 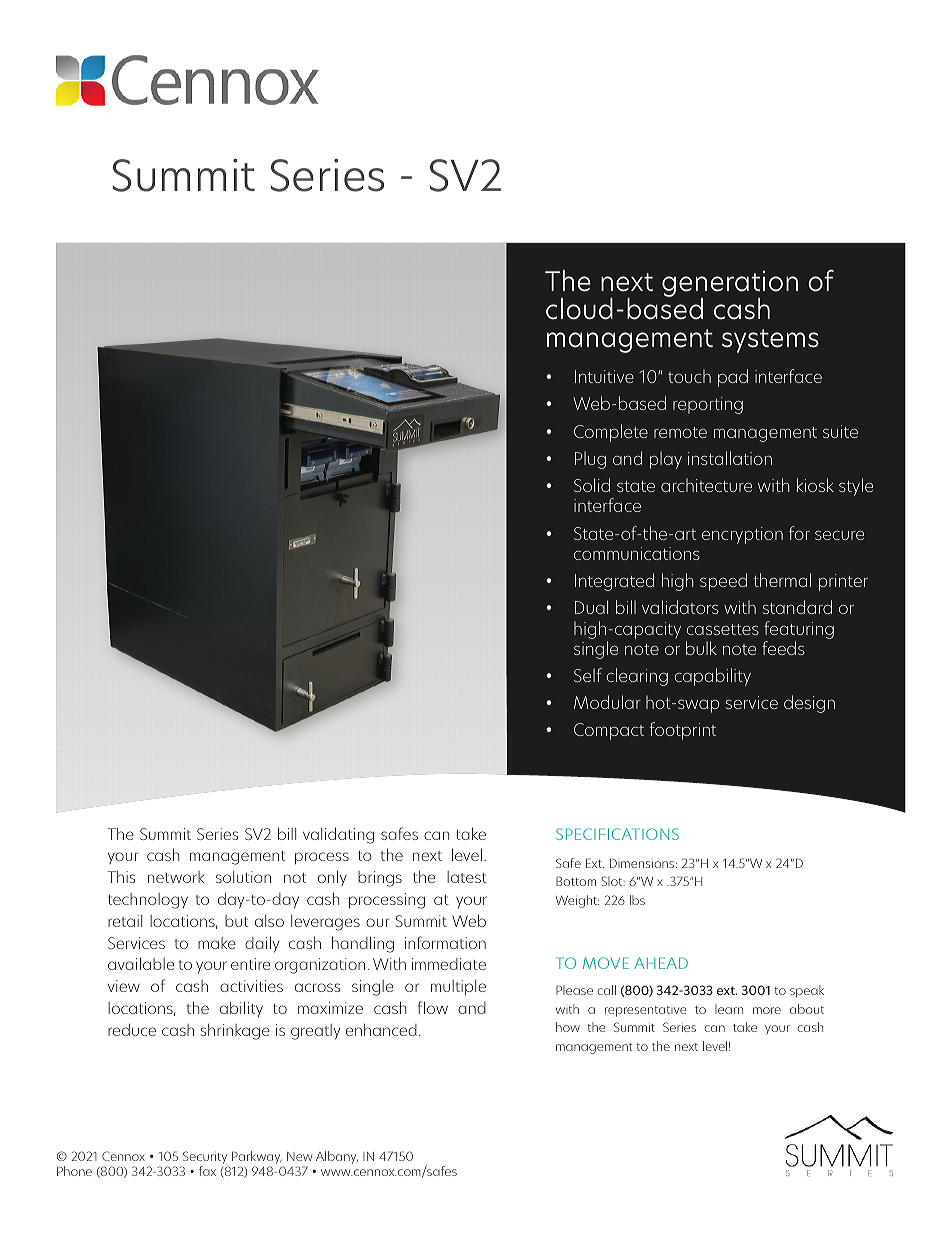 What do you see at coordinates (588, 675) in the screenshot?
I see `Self` at bounding box center [588, 675].
